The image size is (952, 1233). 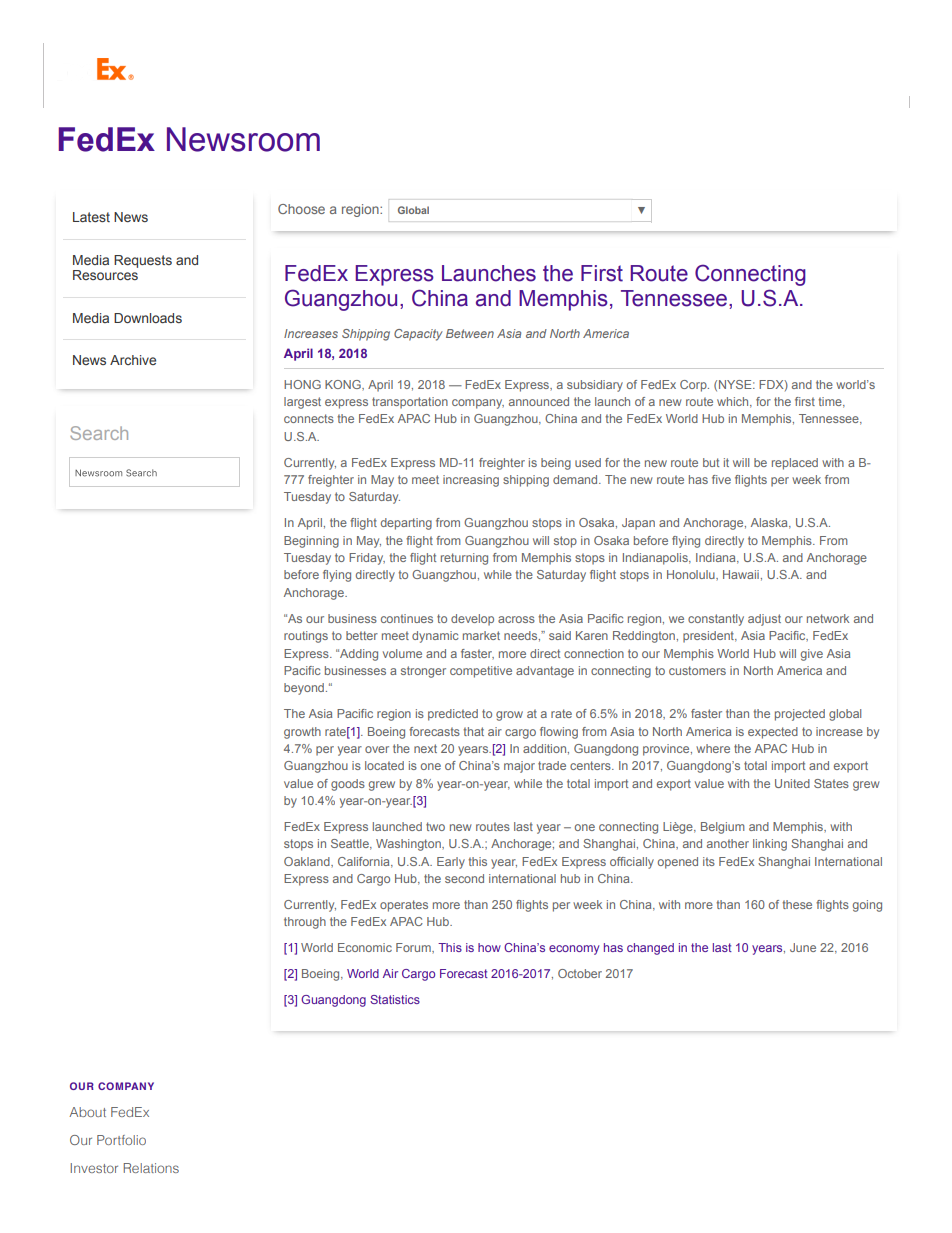 I want to click on how, so click(x=489, y=947).
